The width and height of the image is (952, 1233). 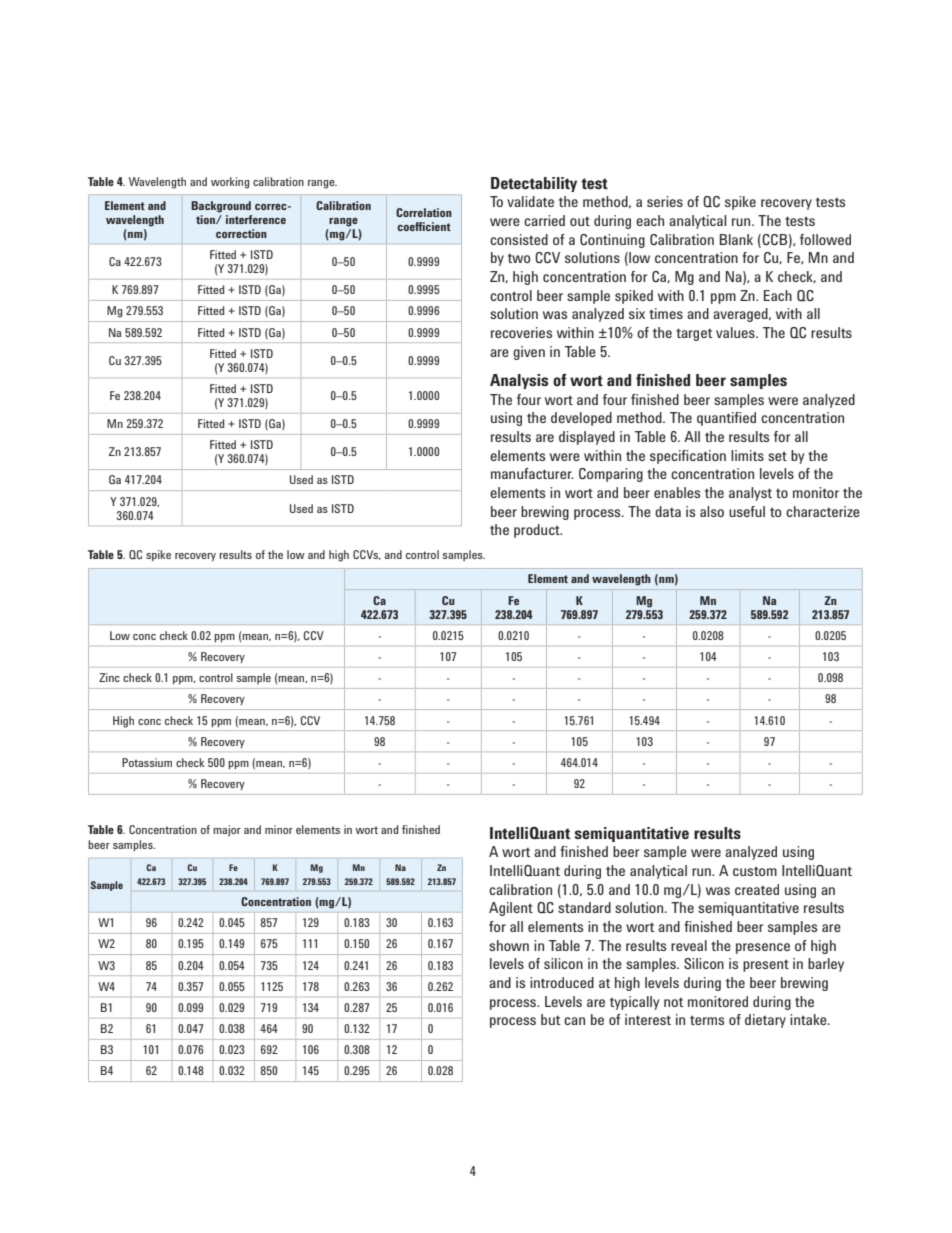 I want to click on dietary, so click(x=765, y=1021).
